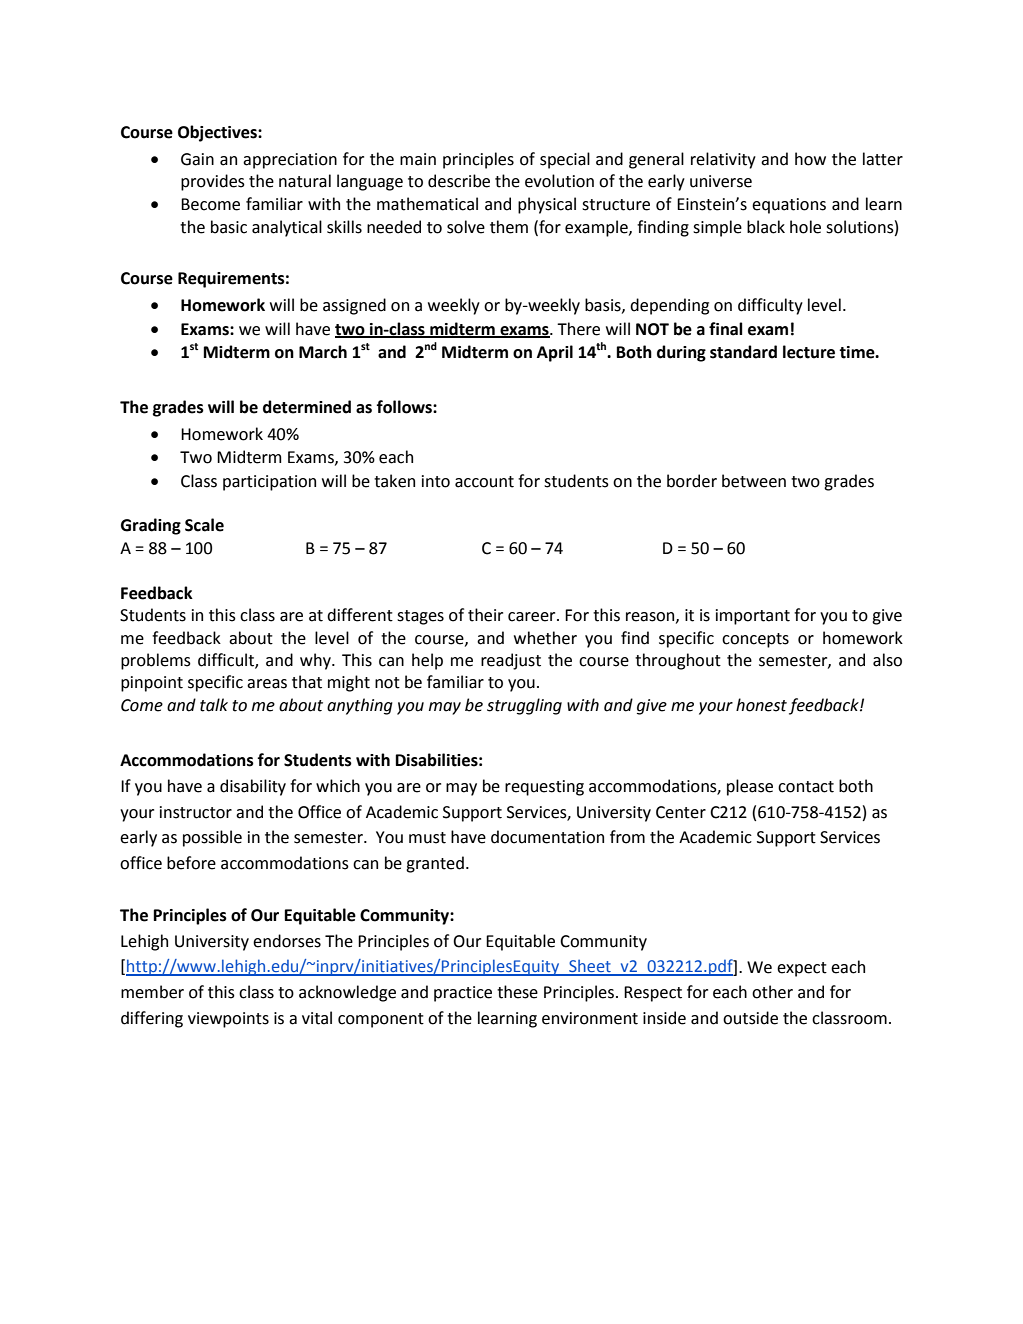  Describe the element at coordinates (197, 159) in the image. I see `Gain` at that location.
